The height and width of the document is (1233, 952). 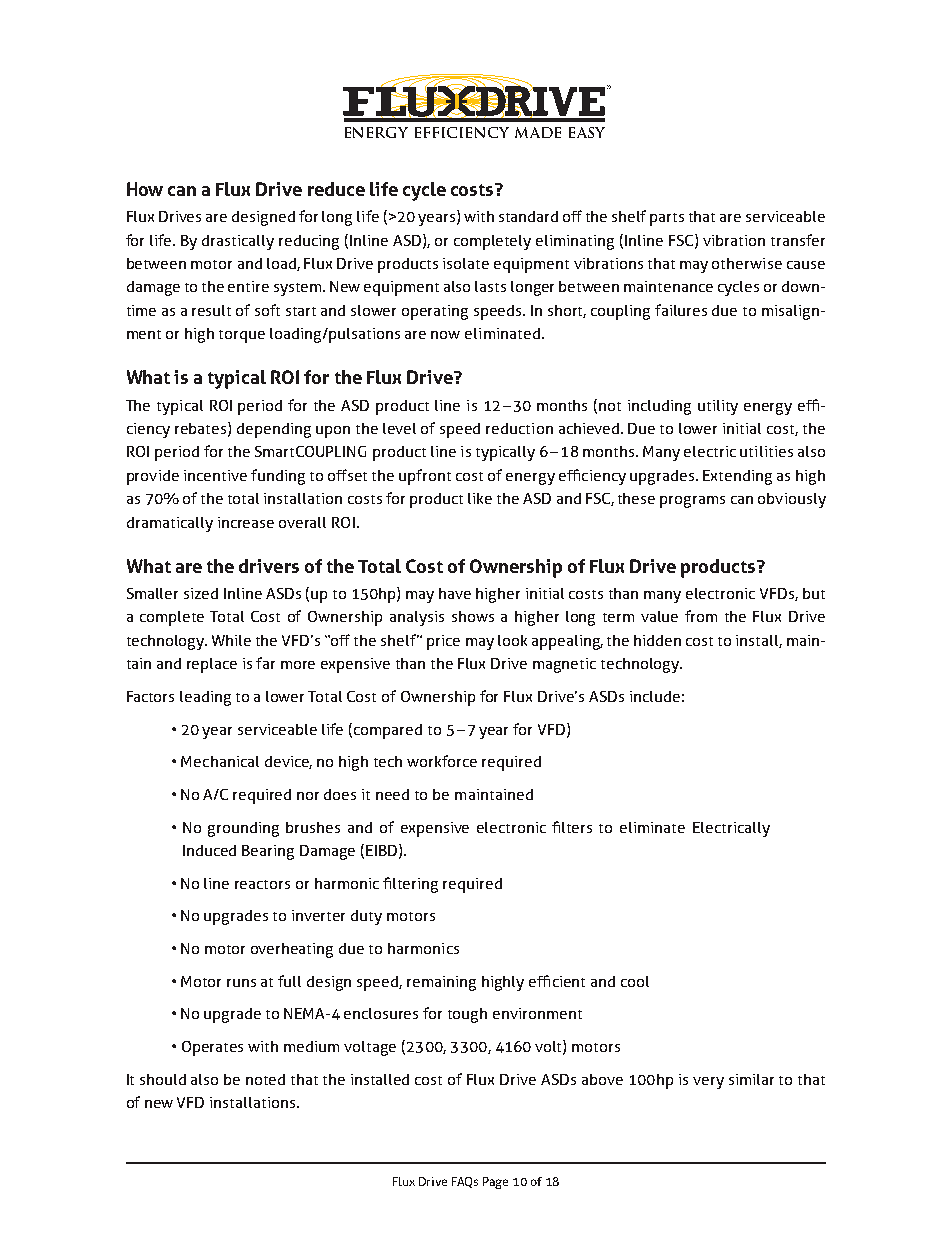 I want to click on filtering, so click(x=410, y=885).
